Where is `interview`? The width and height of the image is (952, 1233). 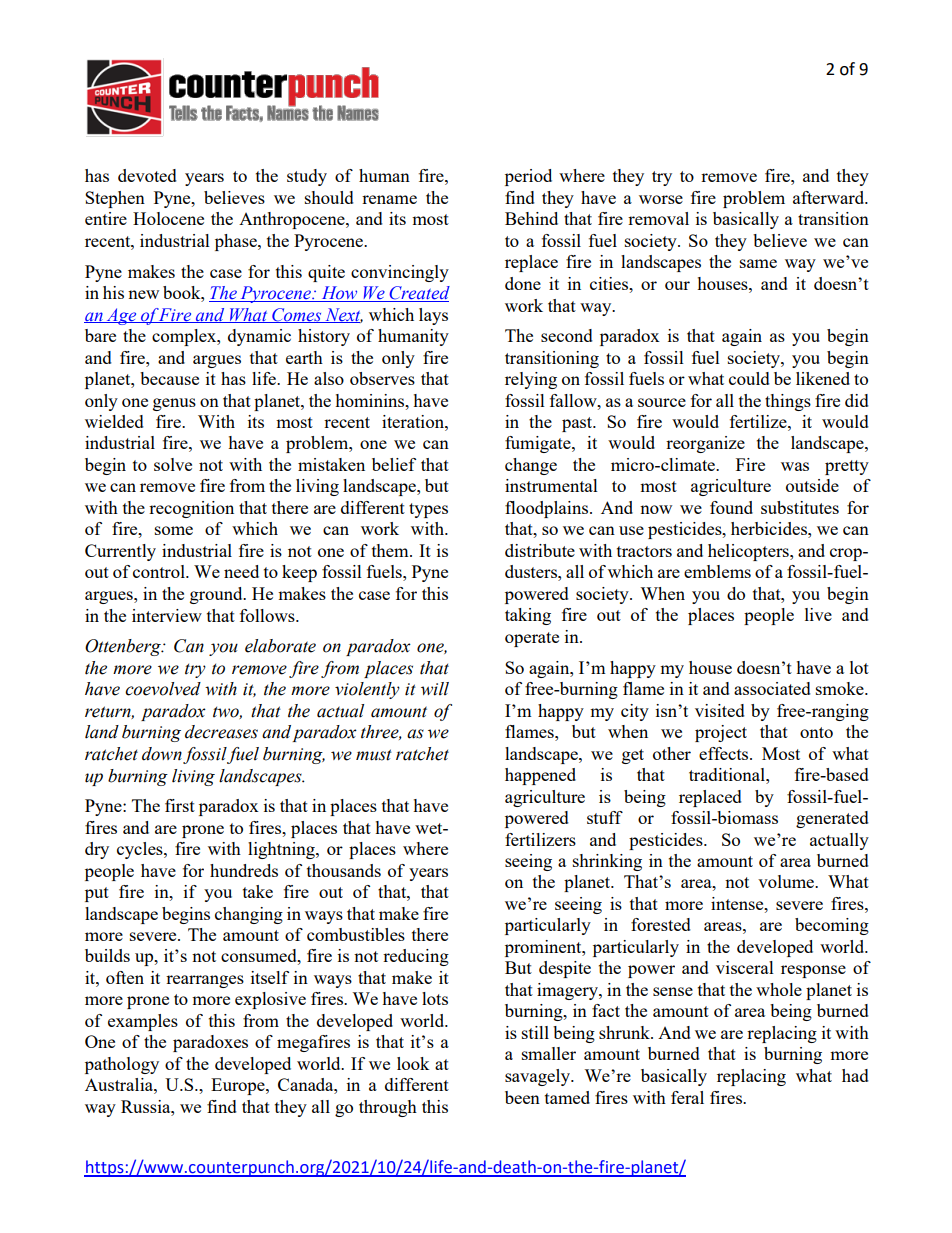
interview is located at coordinates (167, 615).
